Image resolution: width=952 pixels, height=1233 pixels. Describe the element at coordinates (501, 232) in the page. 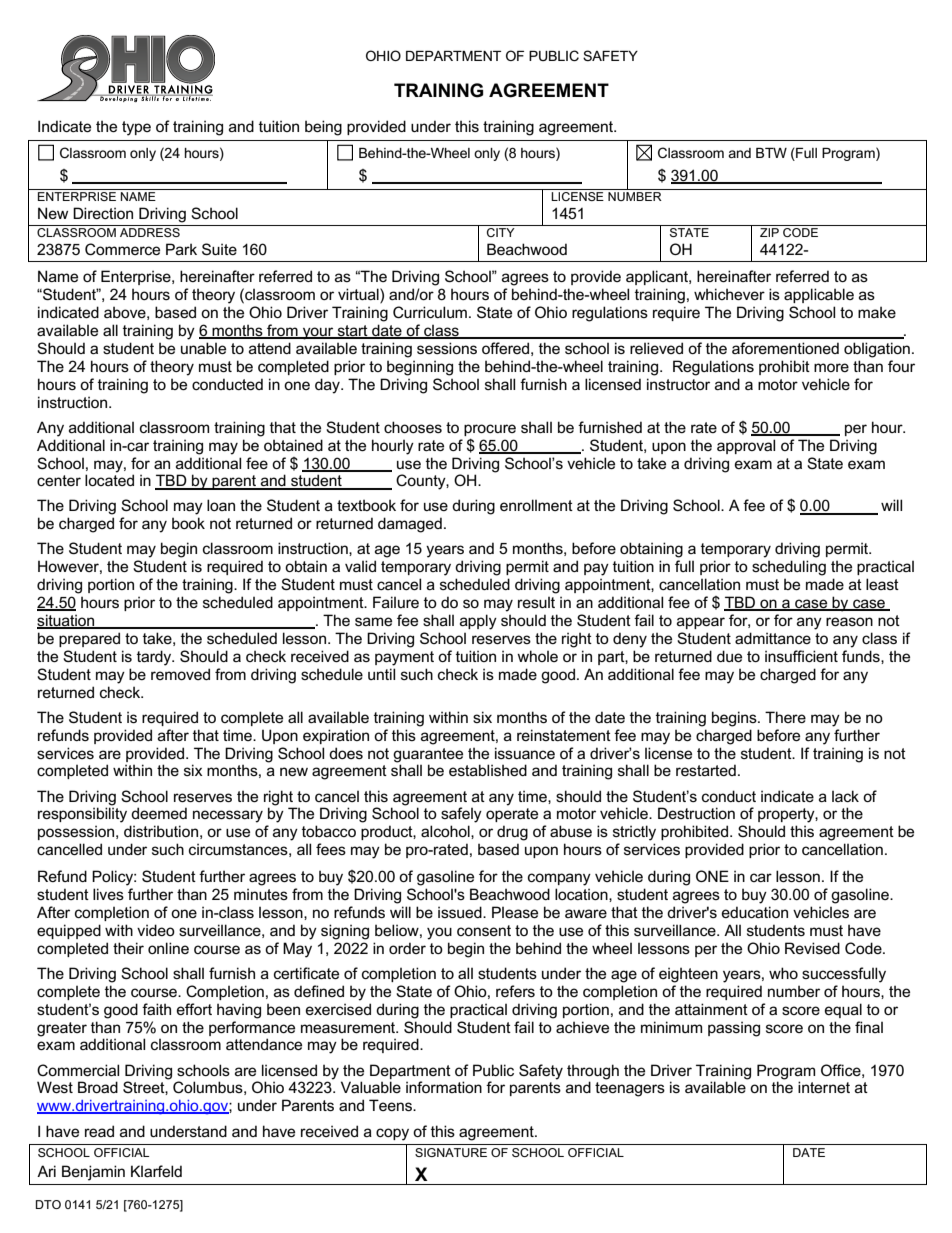

I see `CITY` at that location.
